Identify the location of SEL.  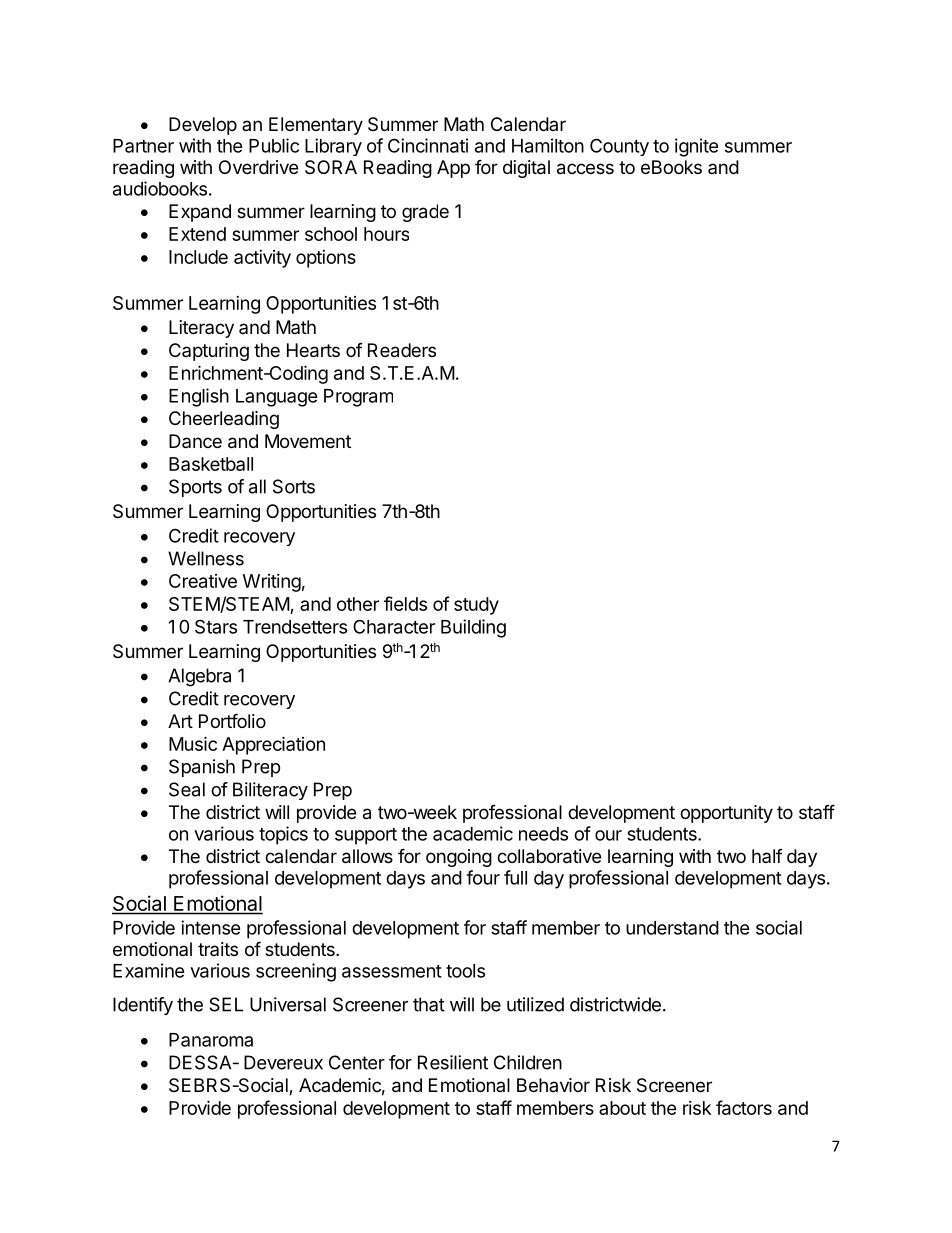
(226, 1004).
